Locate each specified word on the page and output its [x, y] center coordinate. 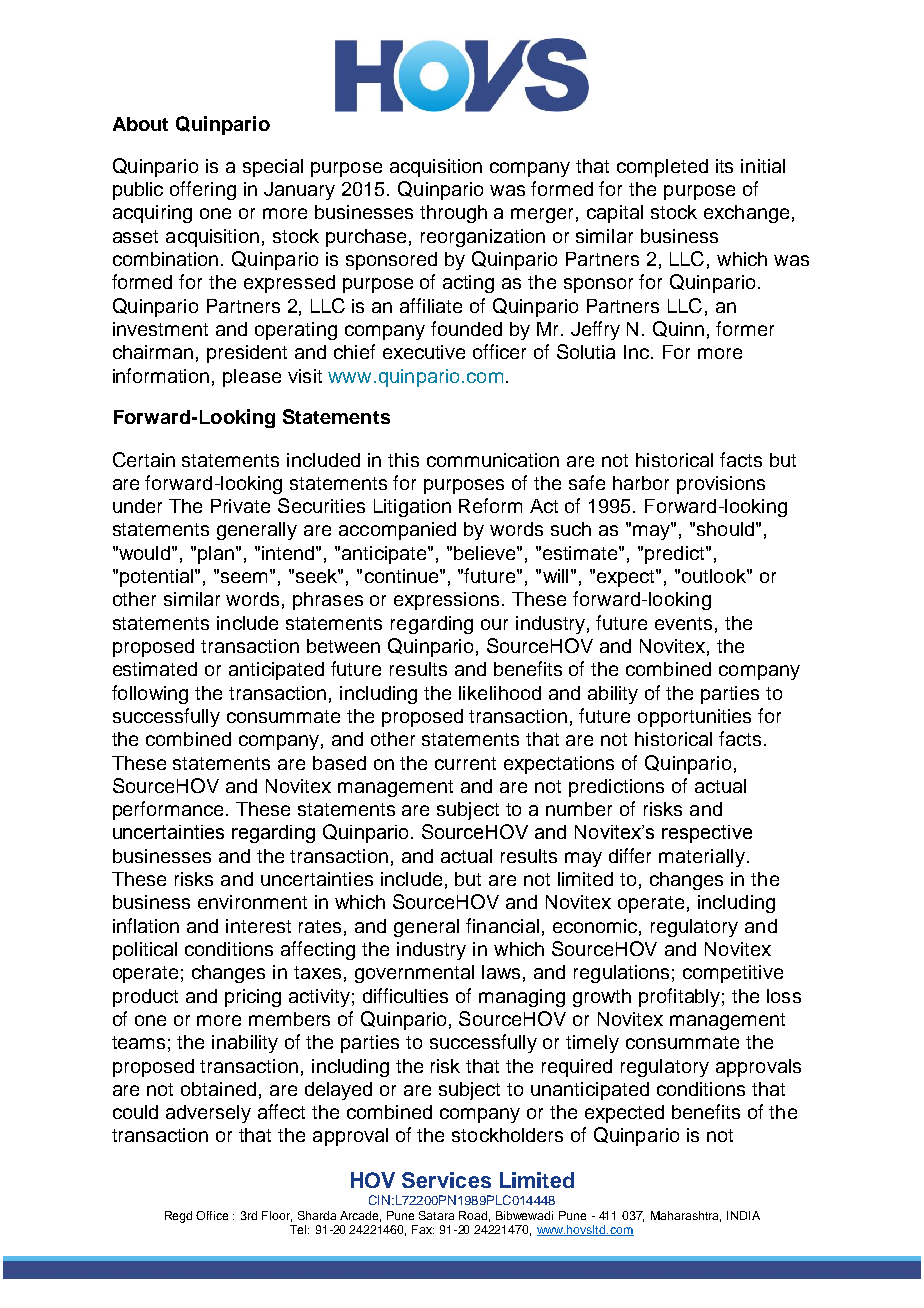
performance [170, 810]
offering [203, 190]
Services [446, 1180]
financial [502, 925]
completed [662, 168]
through [453, 214]
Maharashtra [686, 1216]
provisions [721, 485]
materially [702, 858]
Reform [490, 505]
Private [240, 506]
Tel [299, 1229]
